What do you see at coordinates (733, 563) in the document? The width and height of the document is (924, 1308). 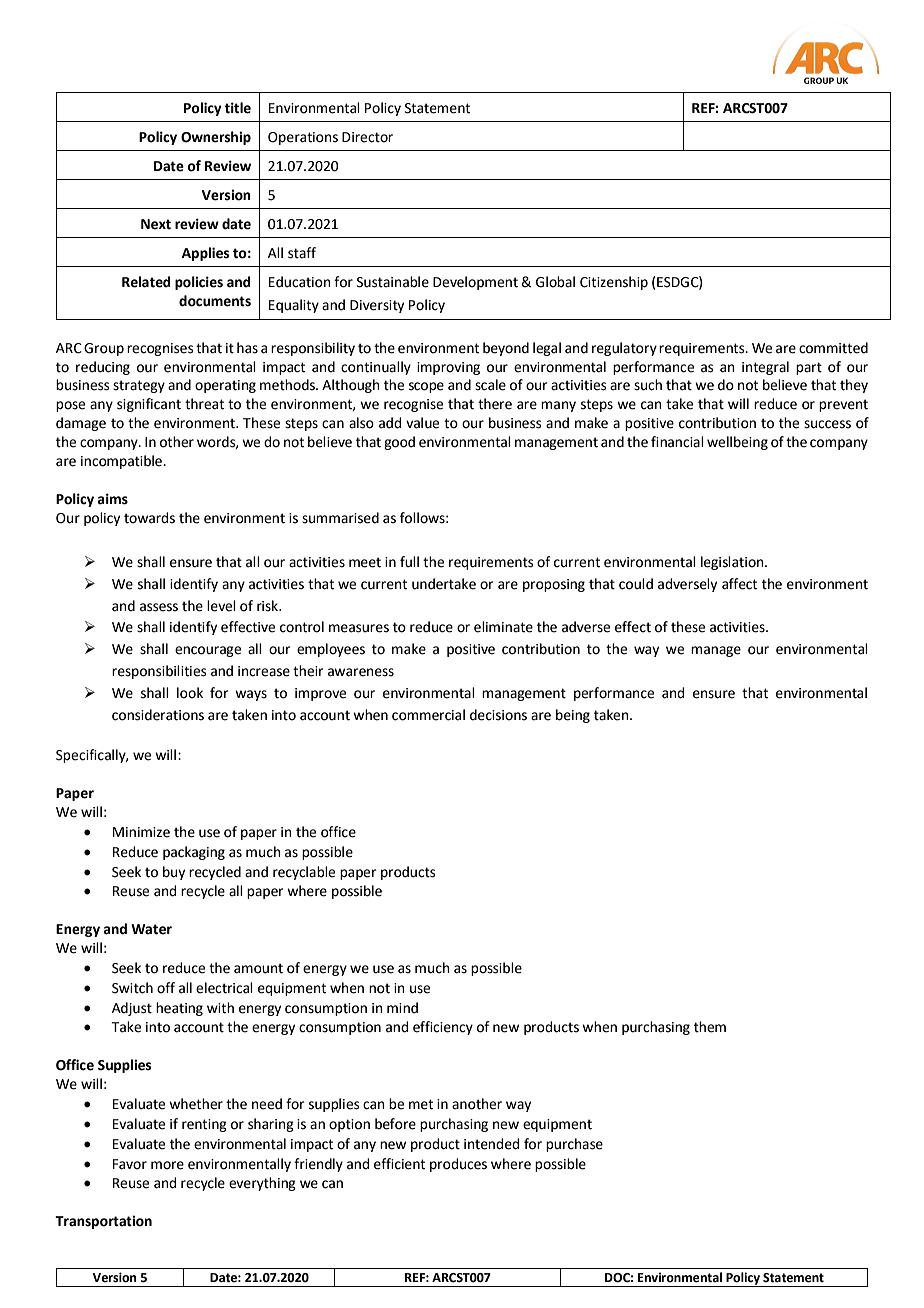 I see `legislation` at bounding box center [733, 563].
